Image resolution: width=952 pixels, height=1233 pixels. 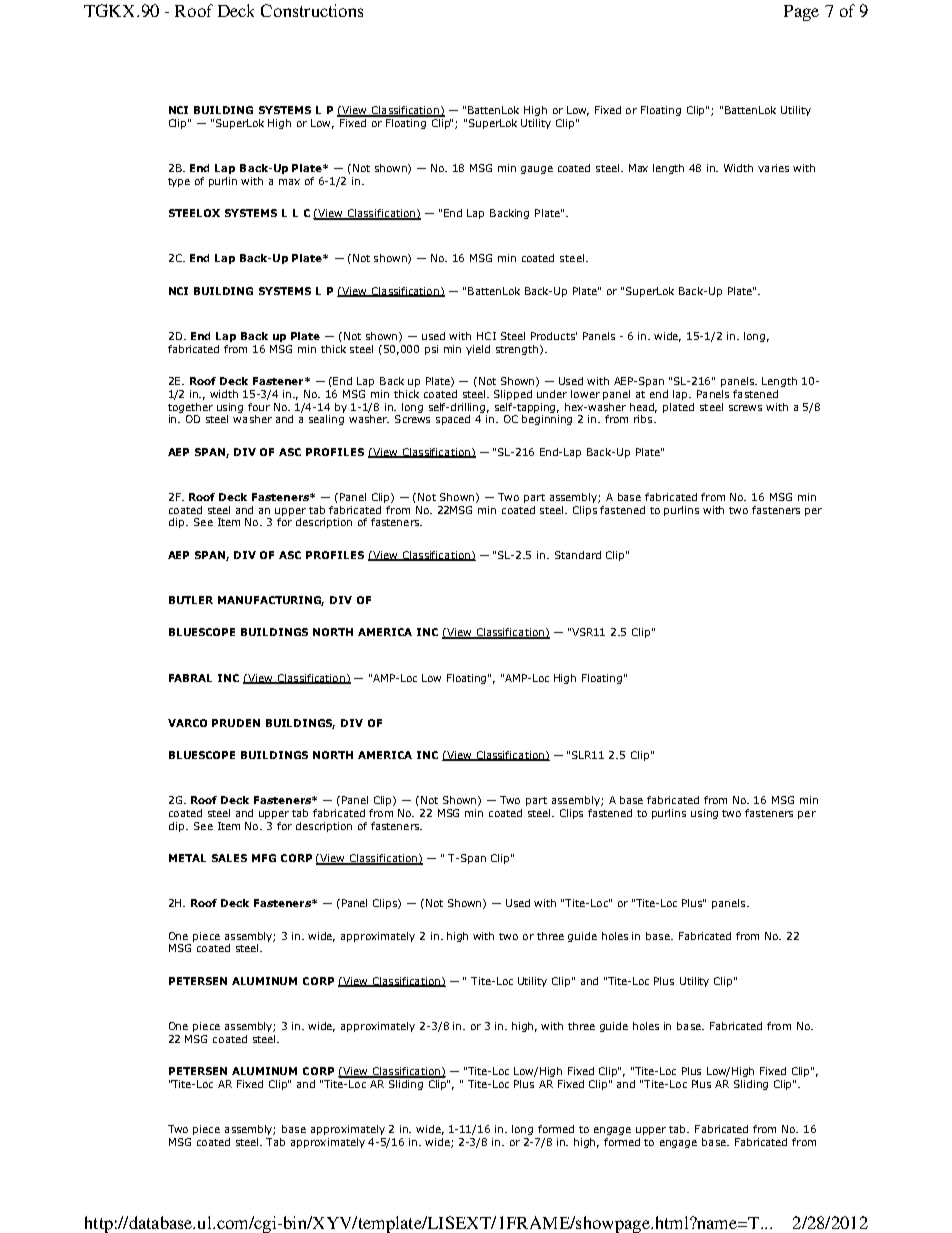 I want to click on Constructions, so click(x=312, y=10).
